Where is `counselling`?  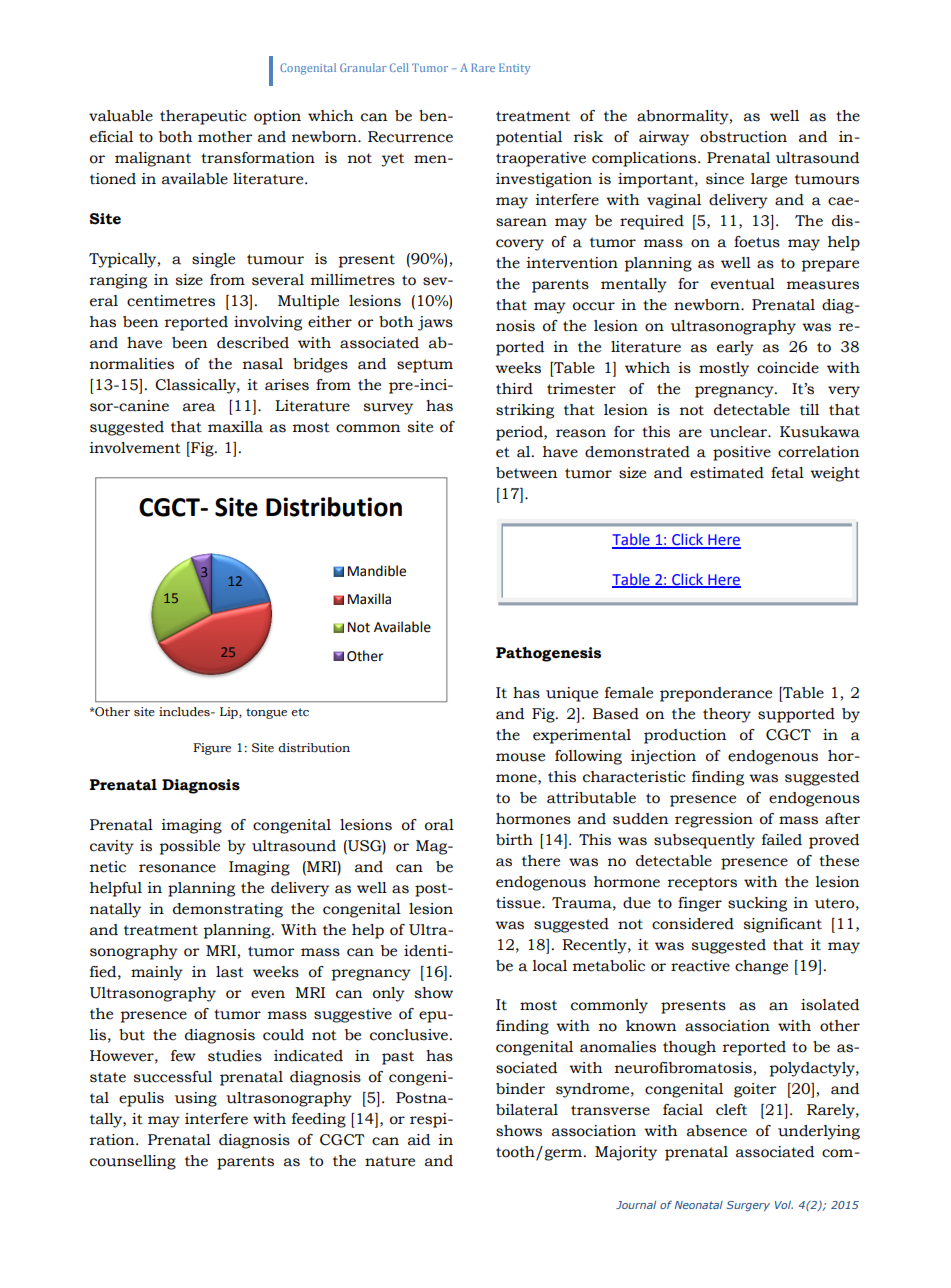
counselling is located at coordinates (133, 1162).
